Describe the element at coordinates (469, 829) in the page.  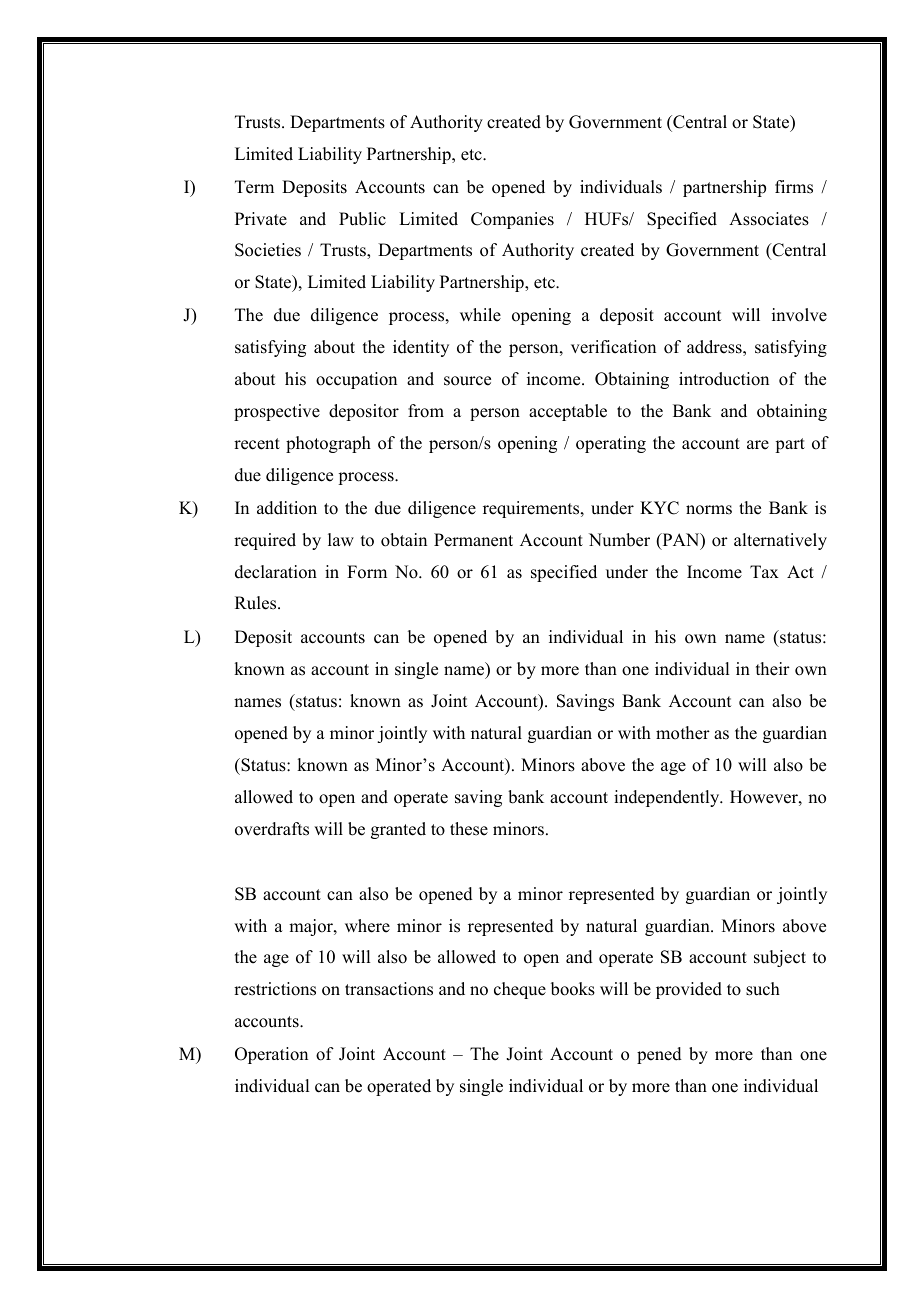
I see `these` at that location.
